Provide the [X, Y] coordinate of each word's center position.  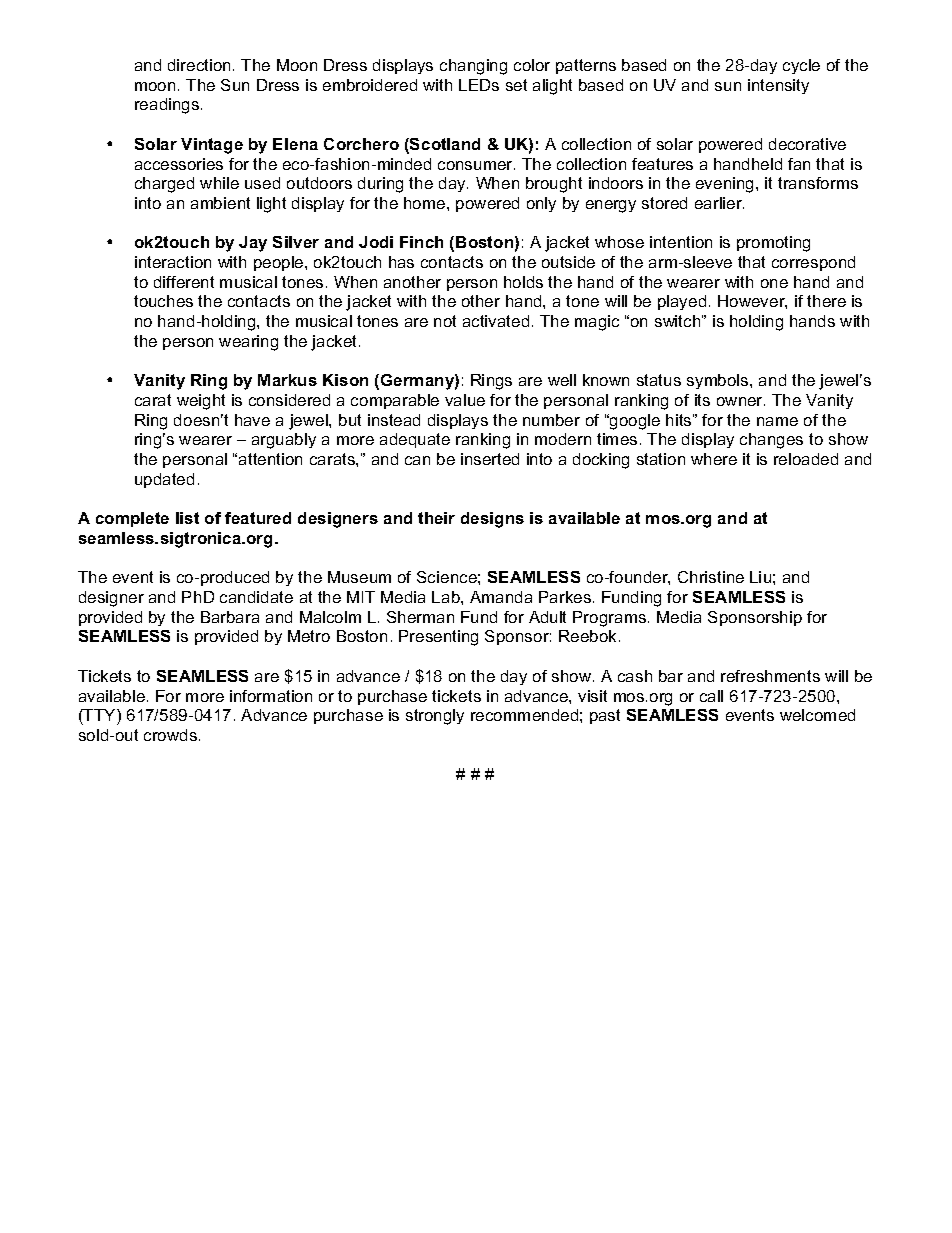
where [714, 459]
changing [473, 67]
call [711, 696]
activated [496, 321]
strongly [435, 717]
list [187, 518]
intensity [778, 86]
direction [199, 65]
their [436, 518]
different [184, 282]
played [682, 302]
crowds [172, 735]
